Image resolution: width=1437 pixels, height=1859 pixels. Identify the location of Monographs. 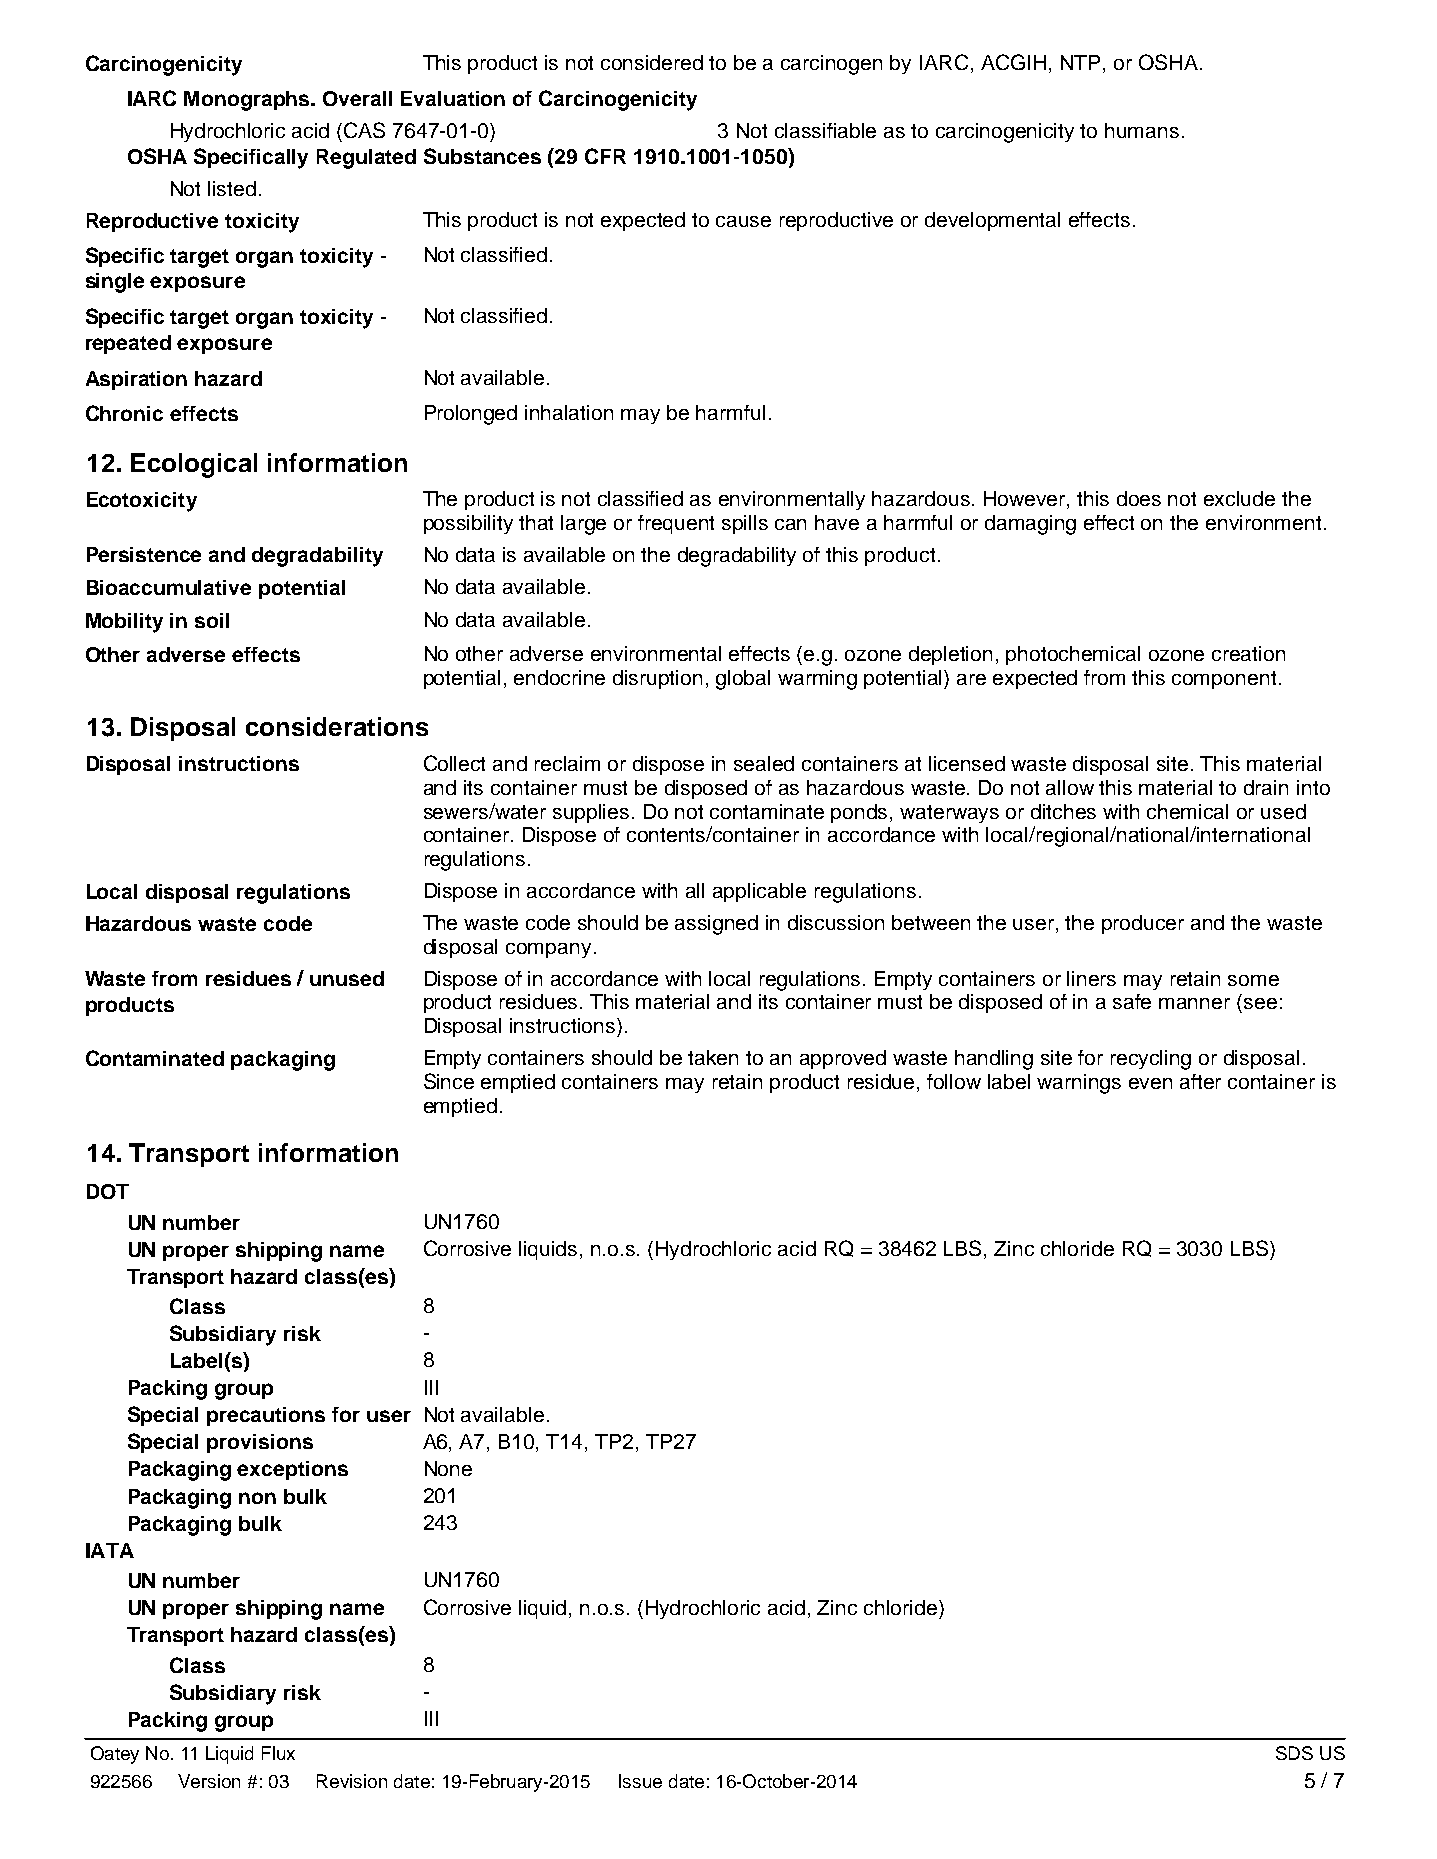
(248, 101).
